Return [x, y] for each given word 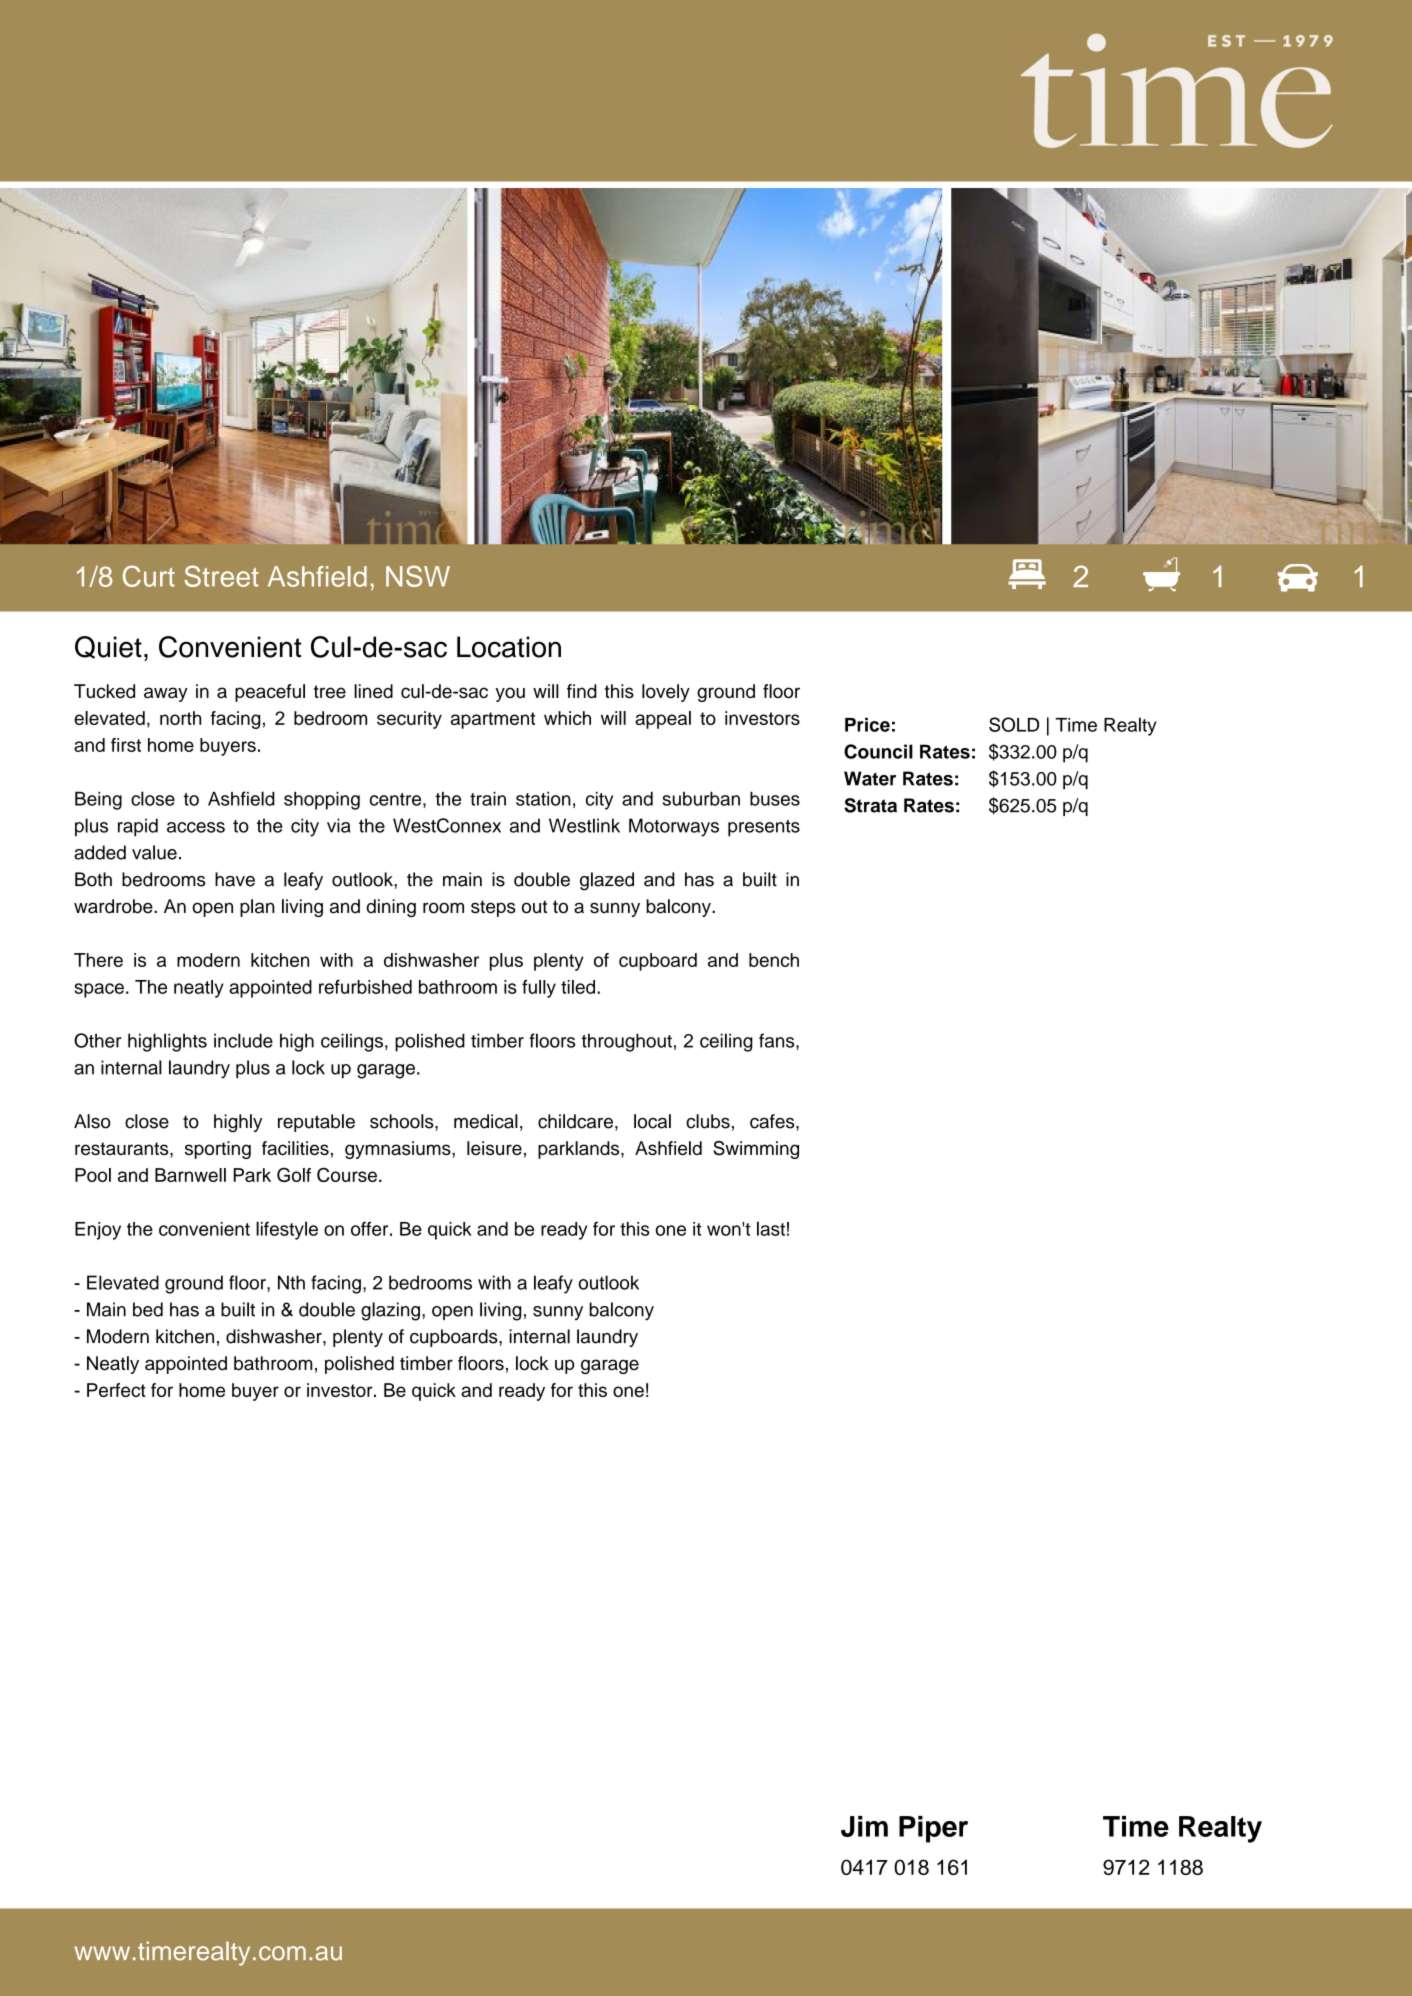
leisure [494, 1148]
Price [867, 724]
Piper [933, 1829]
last [771, 1228]
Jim [864, 1826]
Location [509, 647]
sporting [218, 1150]
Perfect [116, 1390]
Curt [149, 576]
